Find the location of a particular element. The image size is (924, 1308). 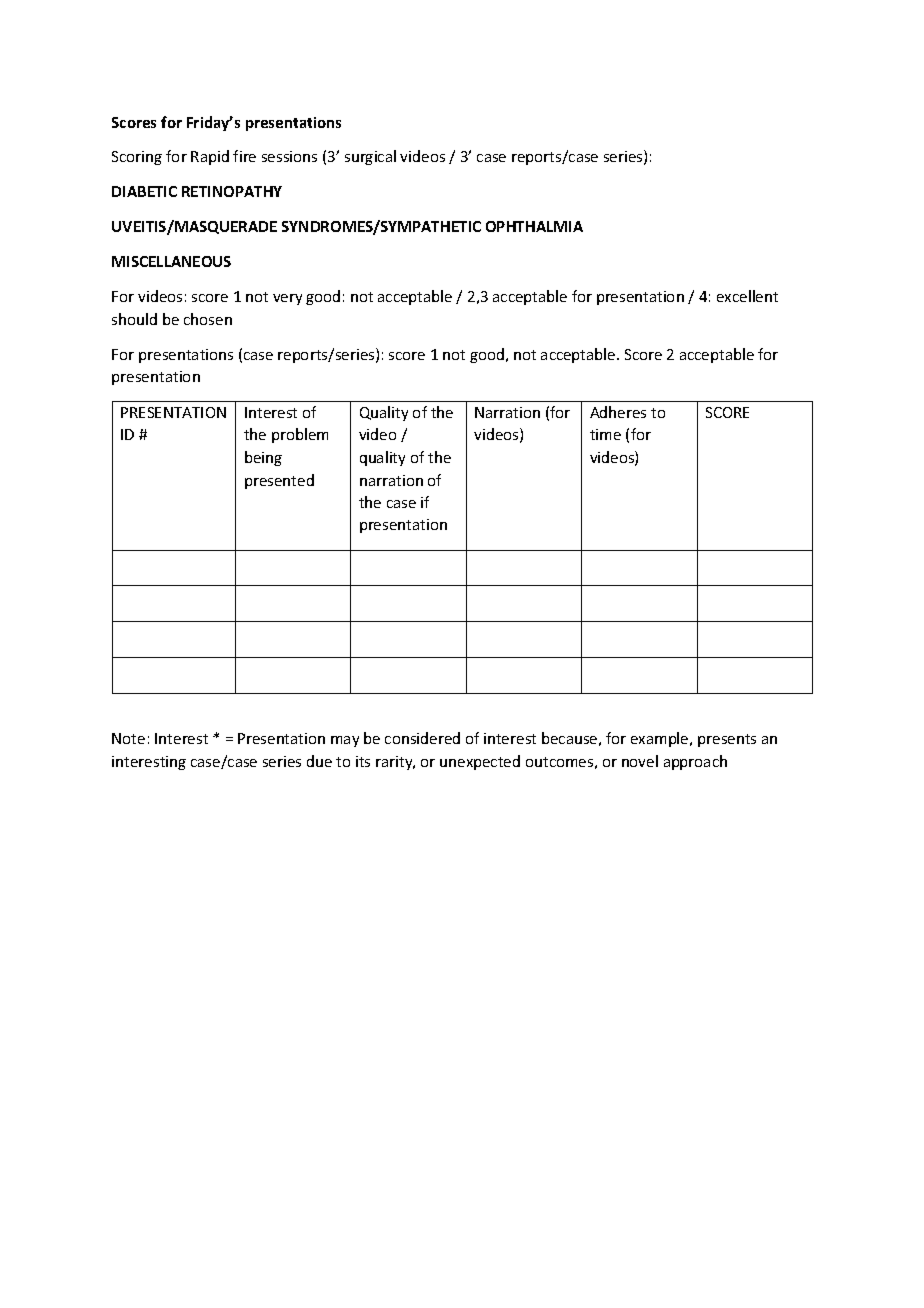

Rapid is located at coordinates (210, 157).
